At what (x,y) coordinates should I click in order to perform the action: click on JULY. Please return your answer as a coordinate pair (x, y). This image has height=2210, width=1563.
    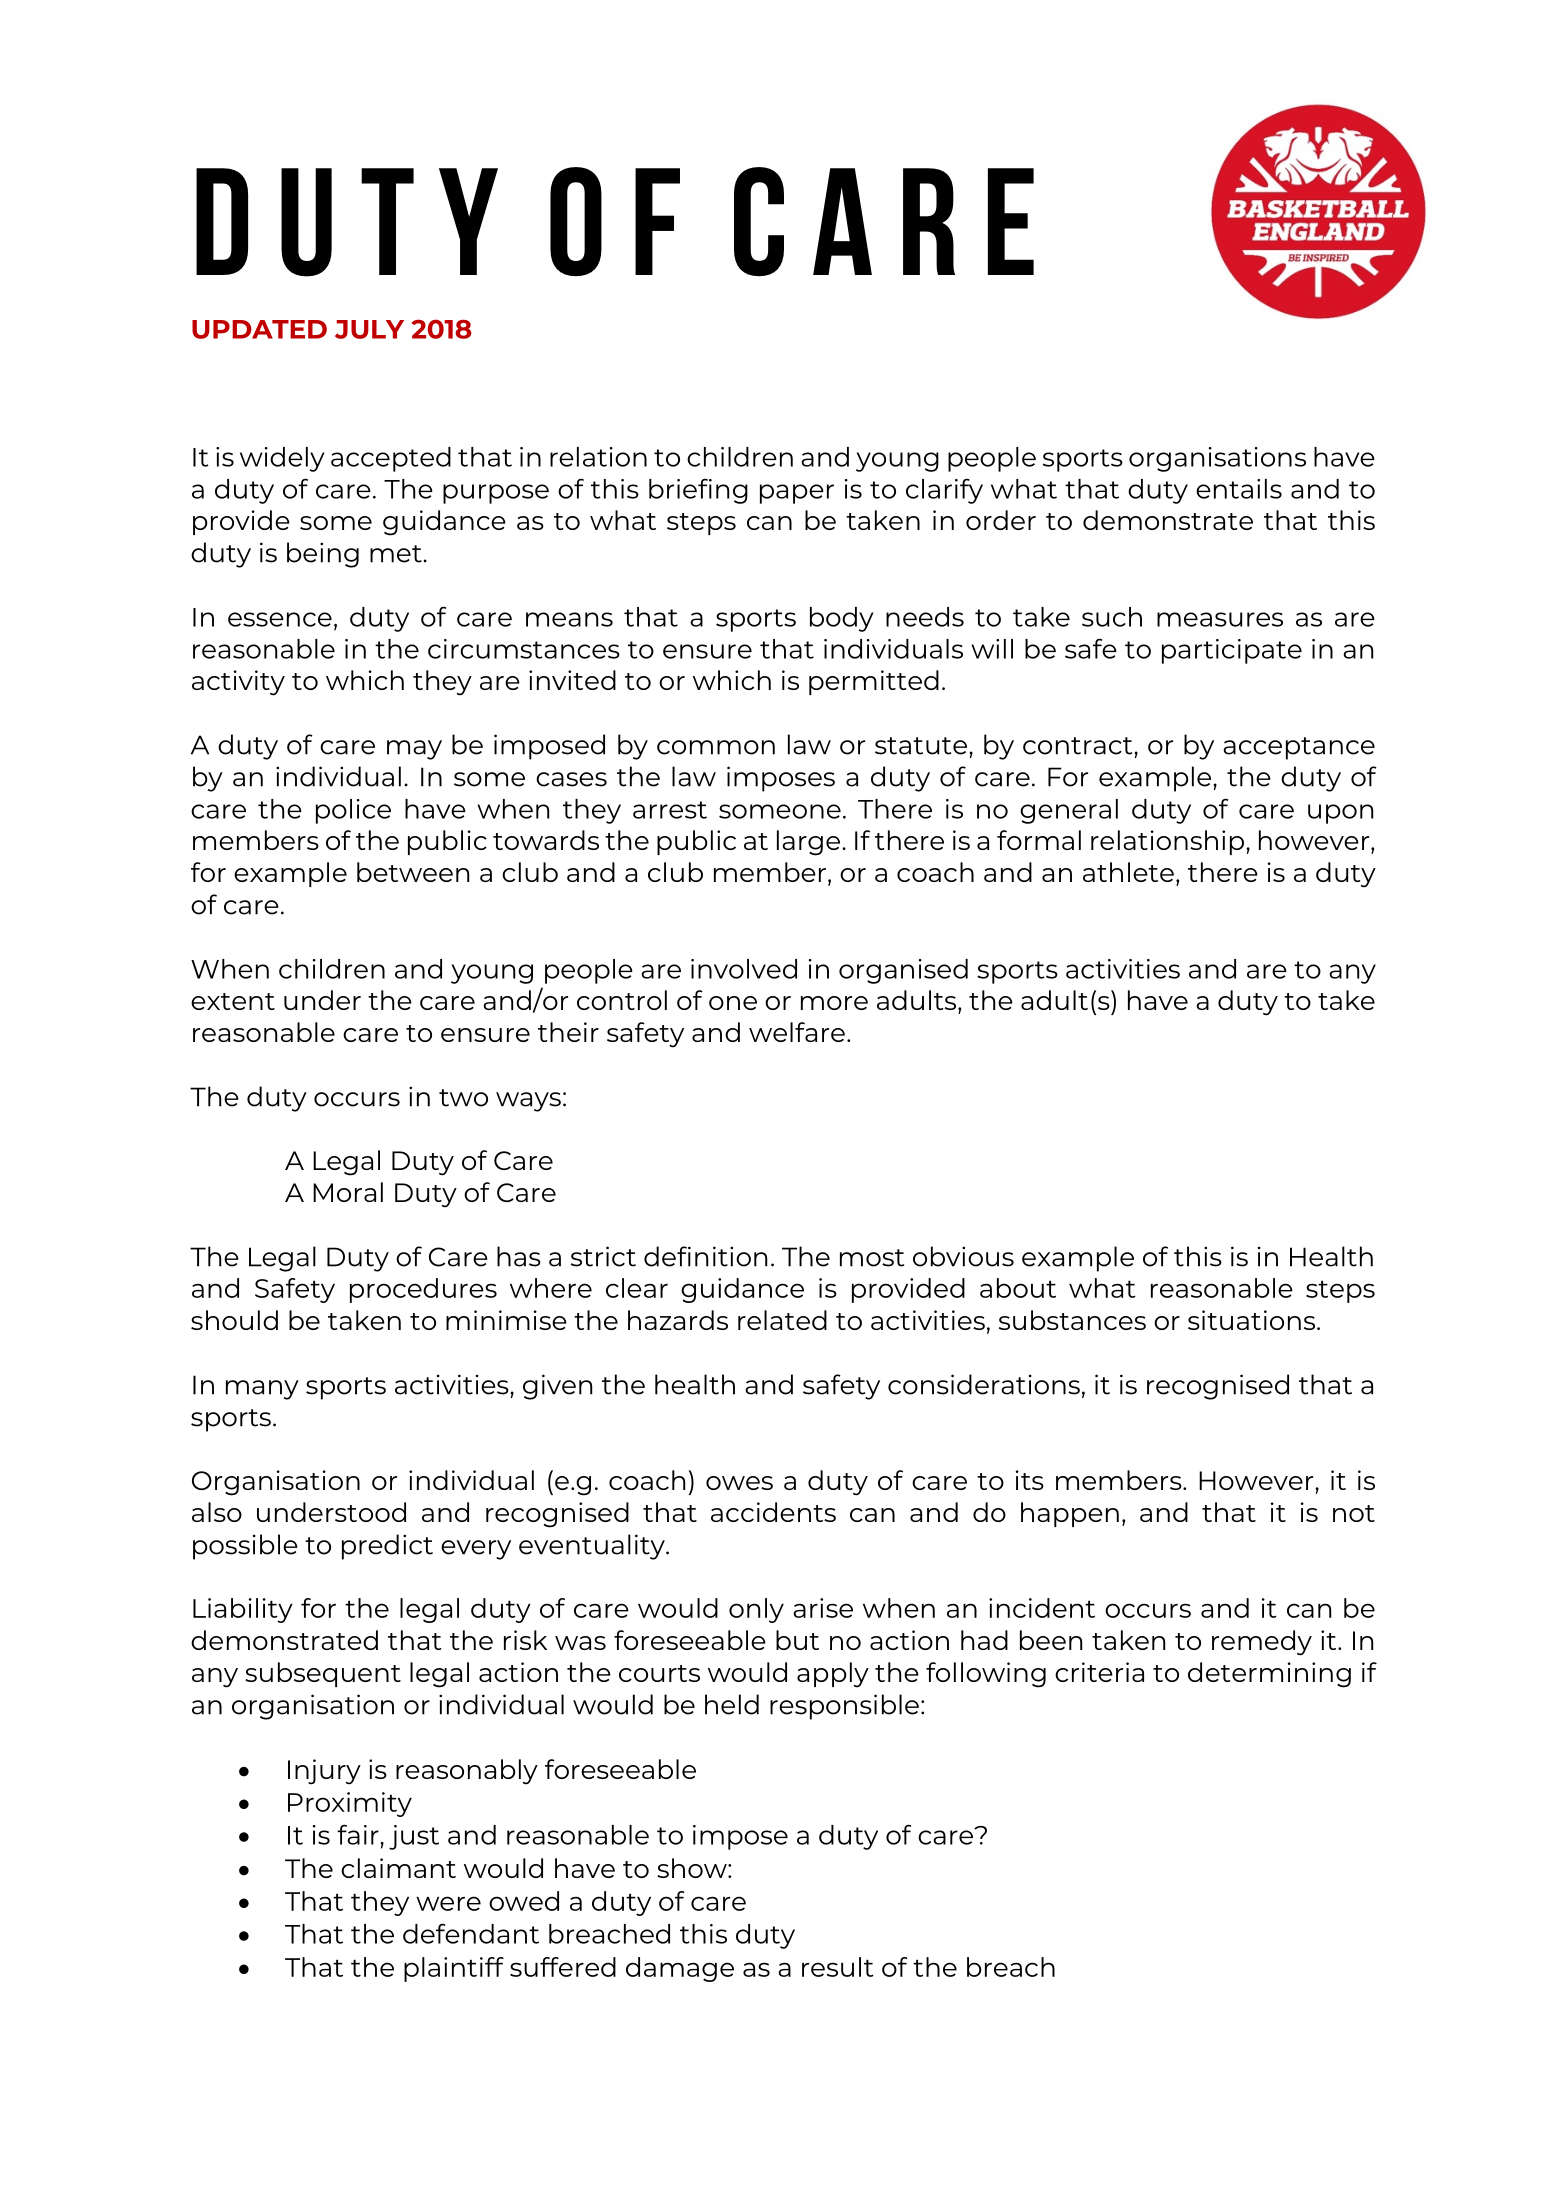
    Looking at the image, I should click on (369, 329).
